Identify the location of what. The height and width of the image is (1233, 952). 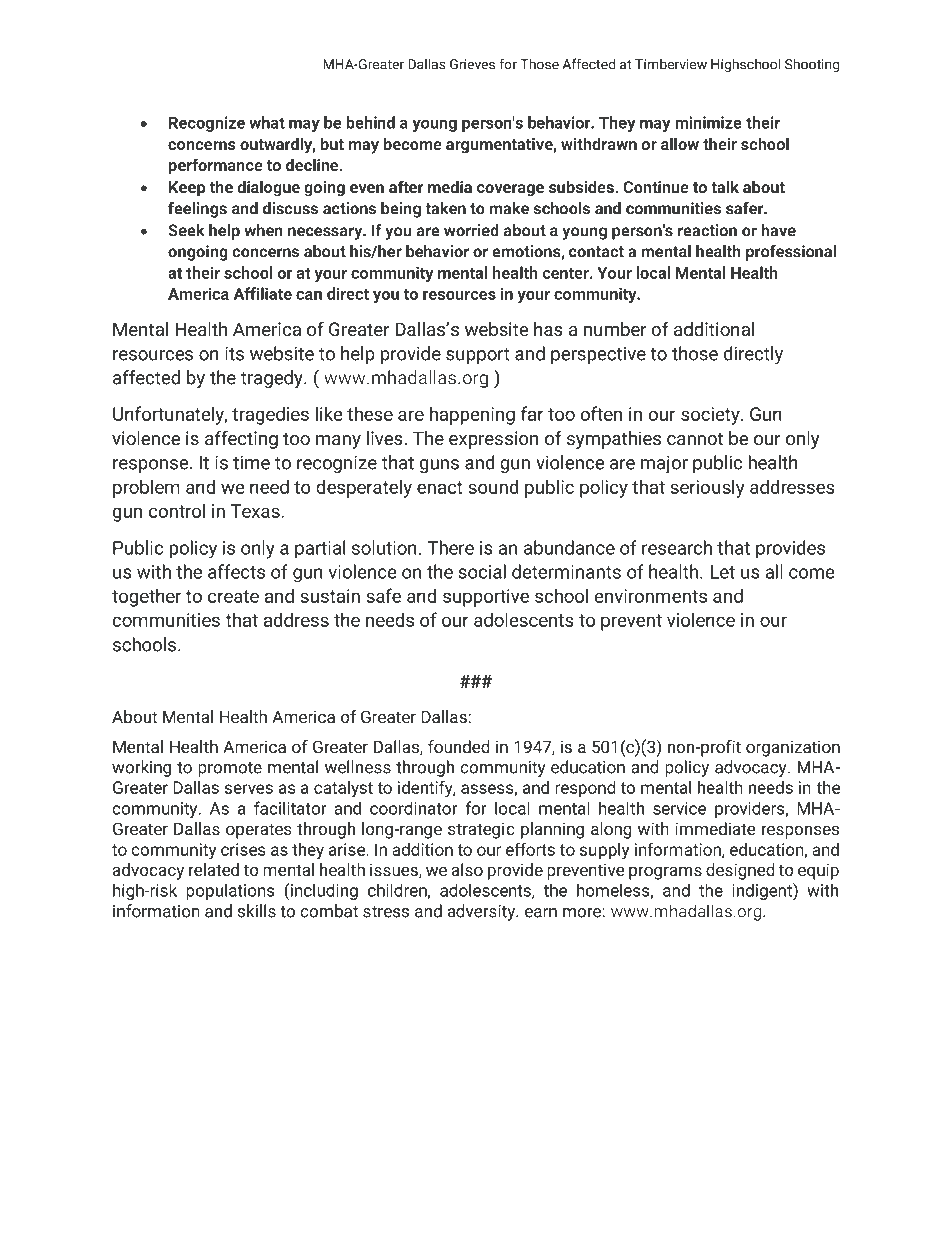
(267, 122).
